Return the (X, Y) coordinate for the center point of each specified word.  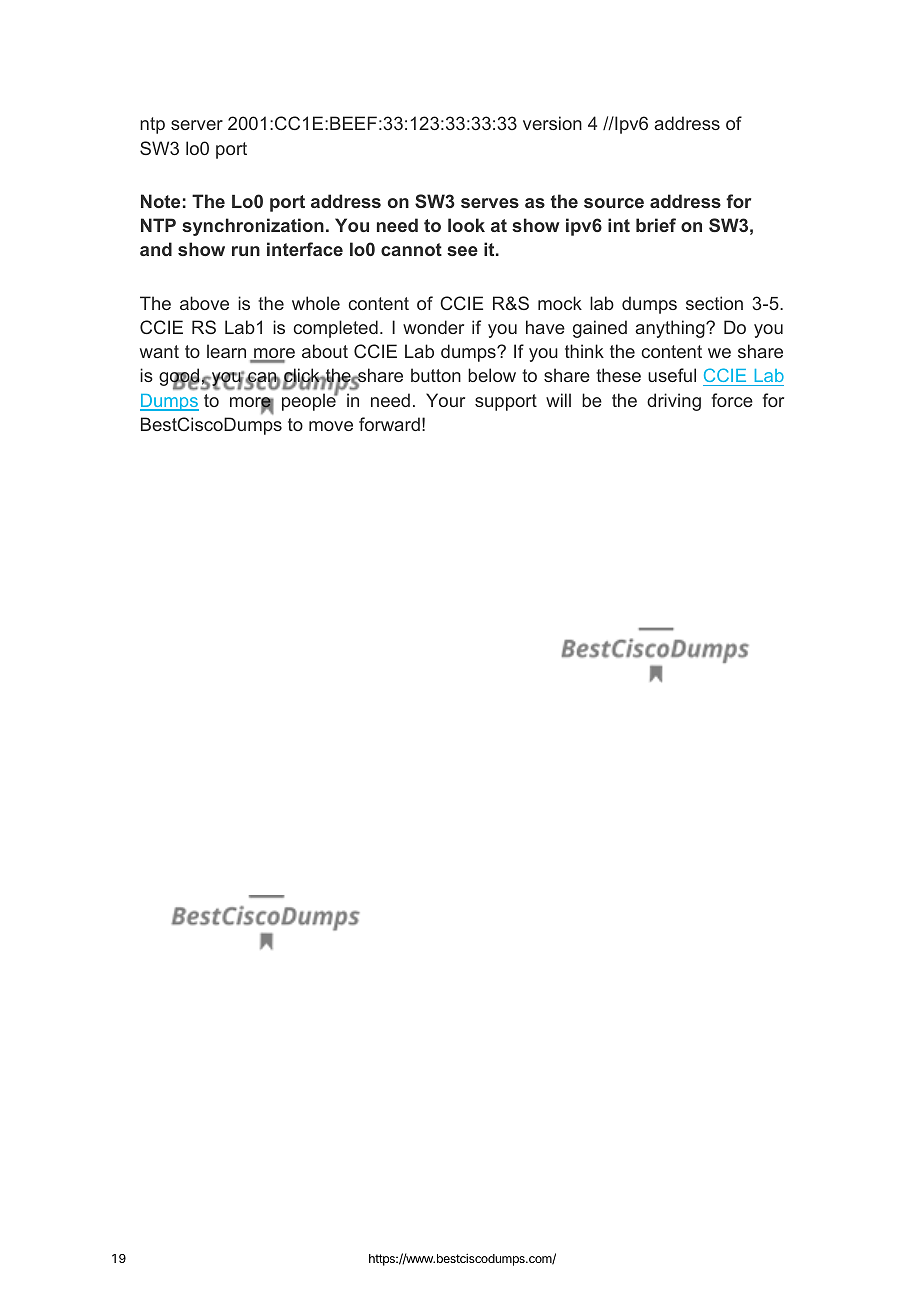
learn (226, 351)
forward (389, 424)
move (331, 426)
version (552, 123)
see (462, 251)
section (714, 303)
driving (674, 402)
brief (656, 225)
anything (671, 329)
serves (490, 203)
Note (160, 201)
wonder (433, 327)
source (614, 203)
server (197, 125)
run (246, 251)
